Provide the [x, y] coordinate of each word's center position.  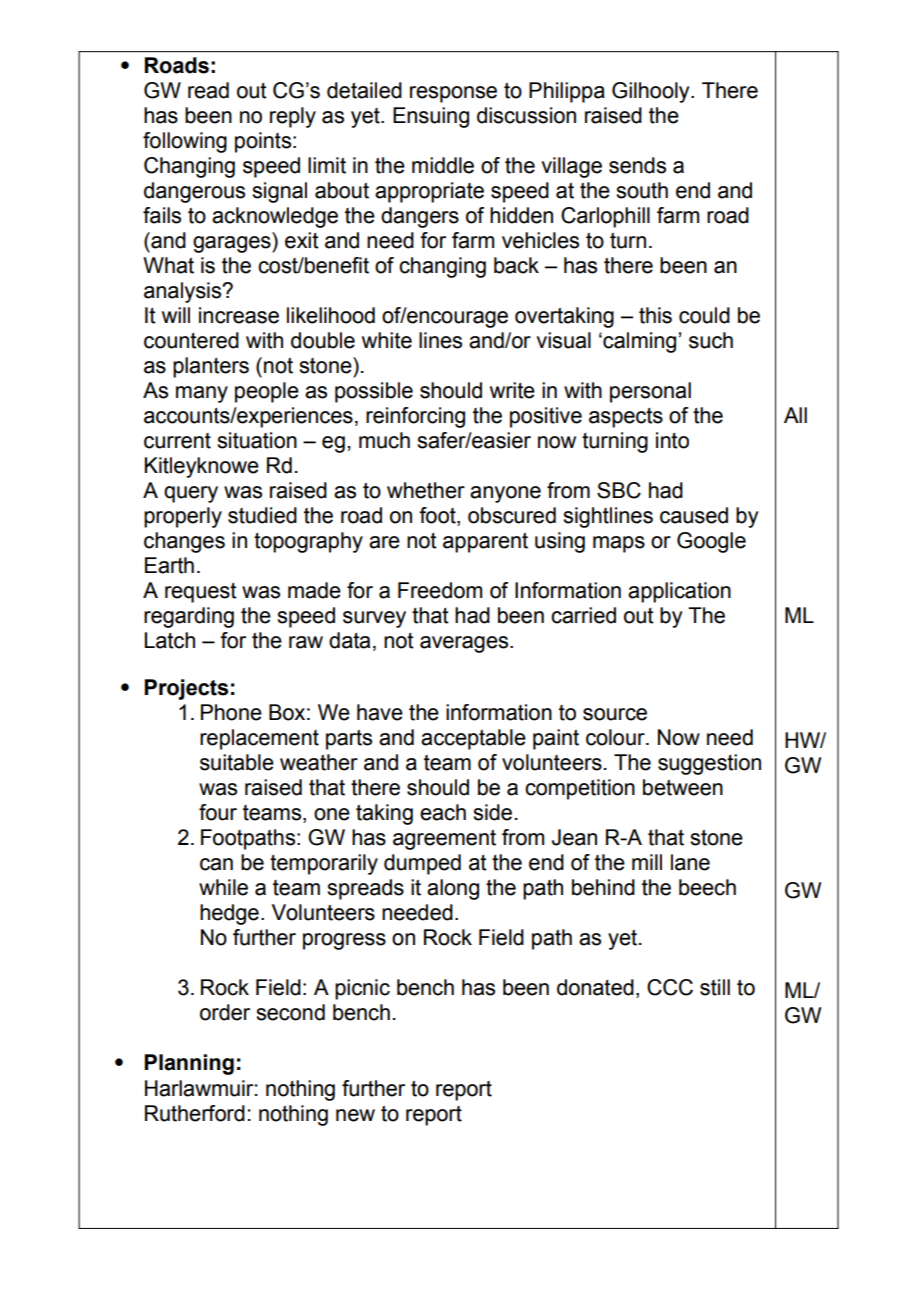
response [453, 94]
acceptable [473, 739]
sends [637, 165]
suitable [237, 762]
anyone [505, 494]
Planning [189, 1064]
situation [257, 440]
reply [293, 117]
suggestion [709, 764]
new [355, 1115]
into [672, 440]
